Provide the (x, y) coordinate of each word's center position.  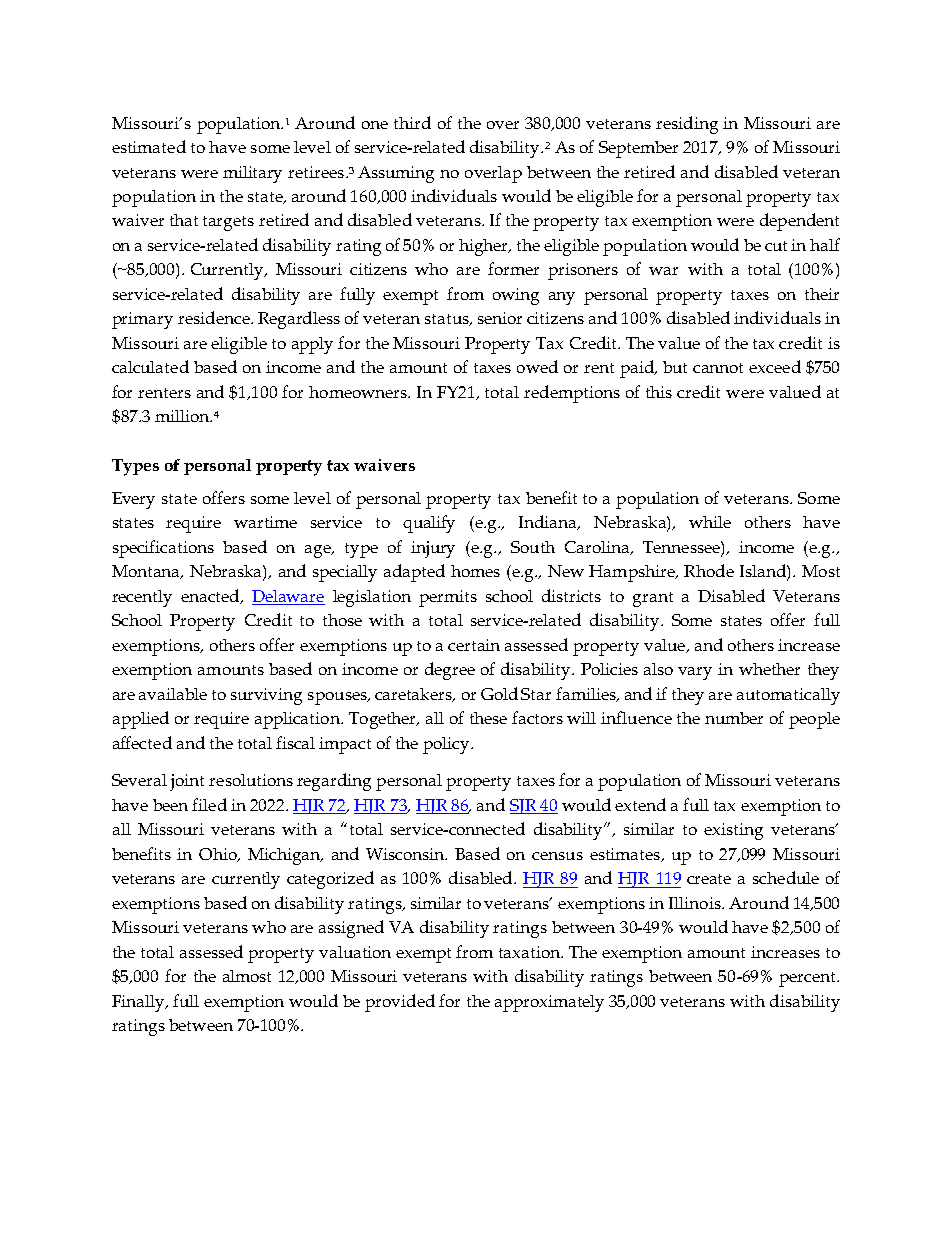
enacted (211, 596)
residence (215, 317)
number (734, 718)
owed (537, 366)
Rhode (709, 570)
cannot (718, 368)
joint (187, 782)
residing (687, 125)
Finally (139, 1003)
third (412, 122)
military (252, 174)
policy (447, 745)
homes (475, 571)
